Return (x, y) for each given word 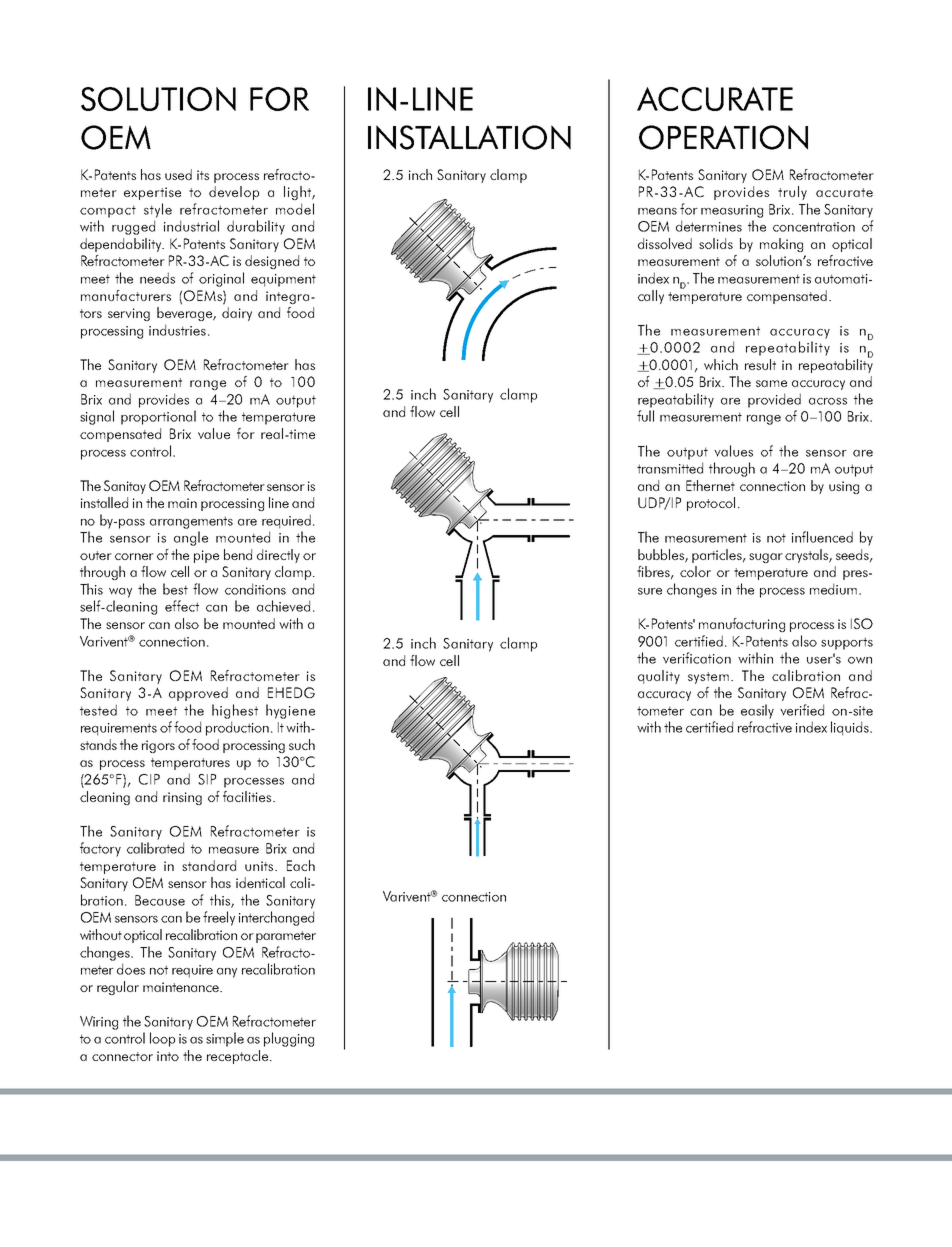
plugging (289, 1039)
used (178, 174)
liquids (851, 728)
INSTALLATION (469, 137)
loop (162, 1039)
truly (792, 193)
